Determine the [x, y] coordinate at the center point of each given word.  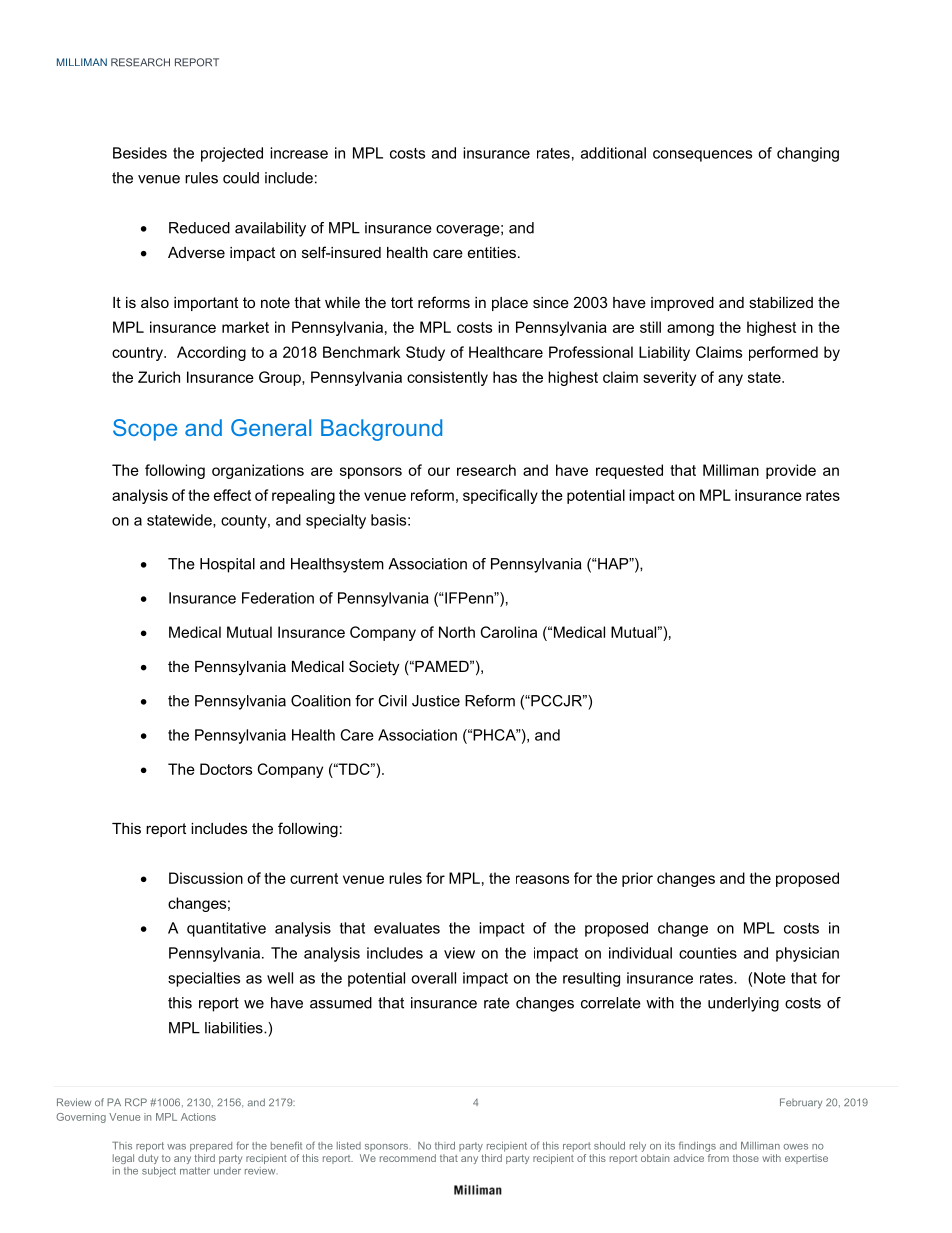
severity [669, 378]
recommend [408, 1158]
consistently [447, 378]
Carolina [509, 632]
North [457, 632]
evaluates [407, 928]
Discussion [206, 878]
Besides [140, 153]
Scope [145, 430]
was [176, 1147]
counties [708, 953]
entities [492, 252]
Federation [278, 598]
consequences [702, 156]
